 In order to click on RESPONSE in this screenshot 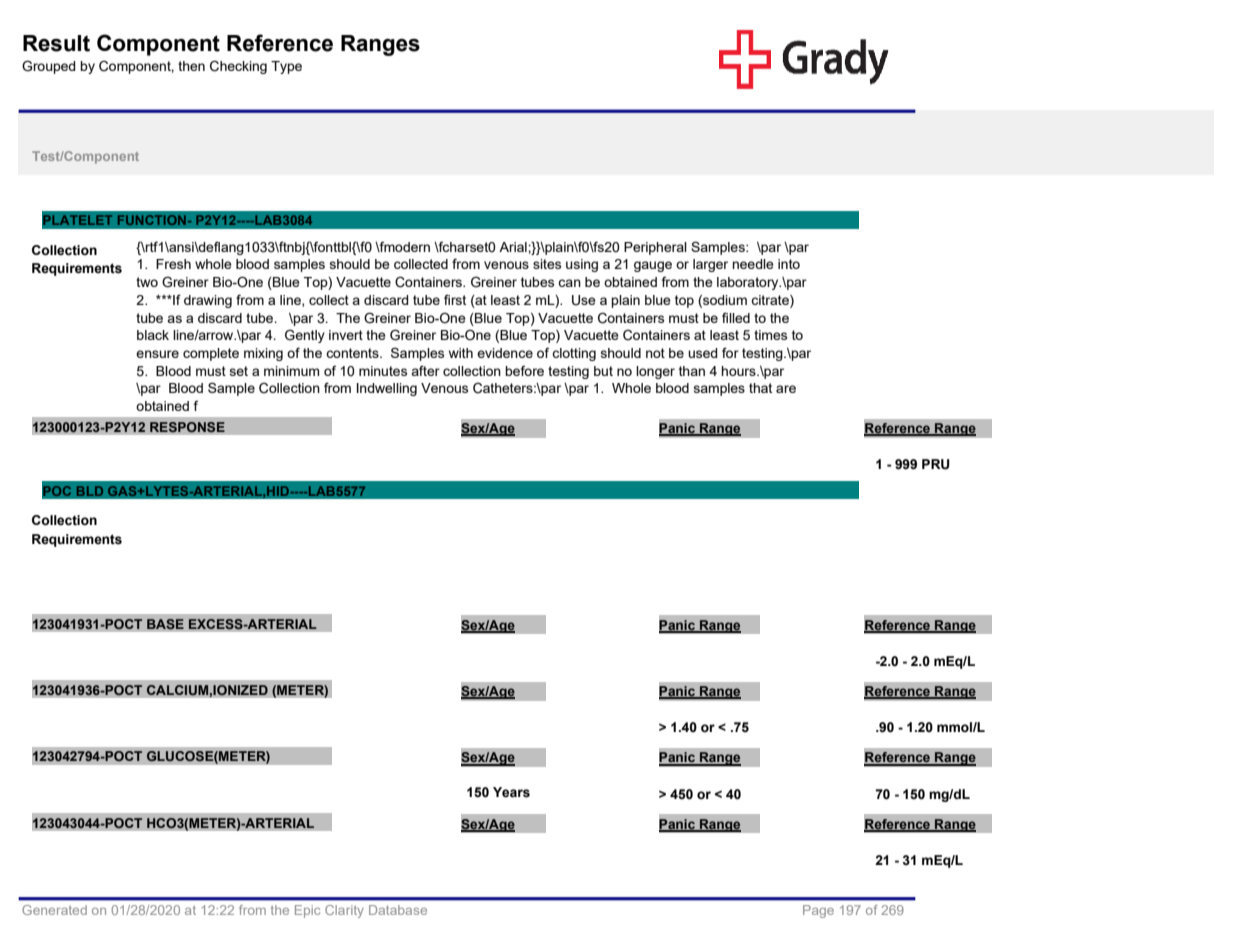, I will do `click(187, 427)`.
